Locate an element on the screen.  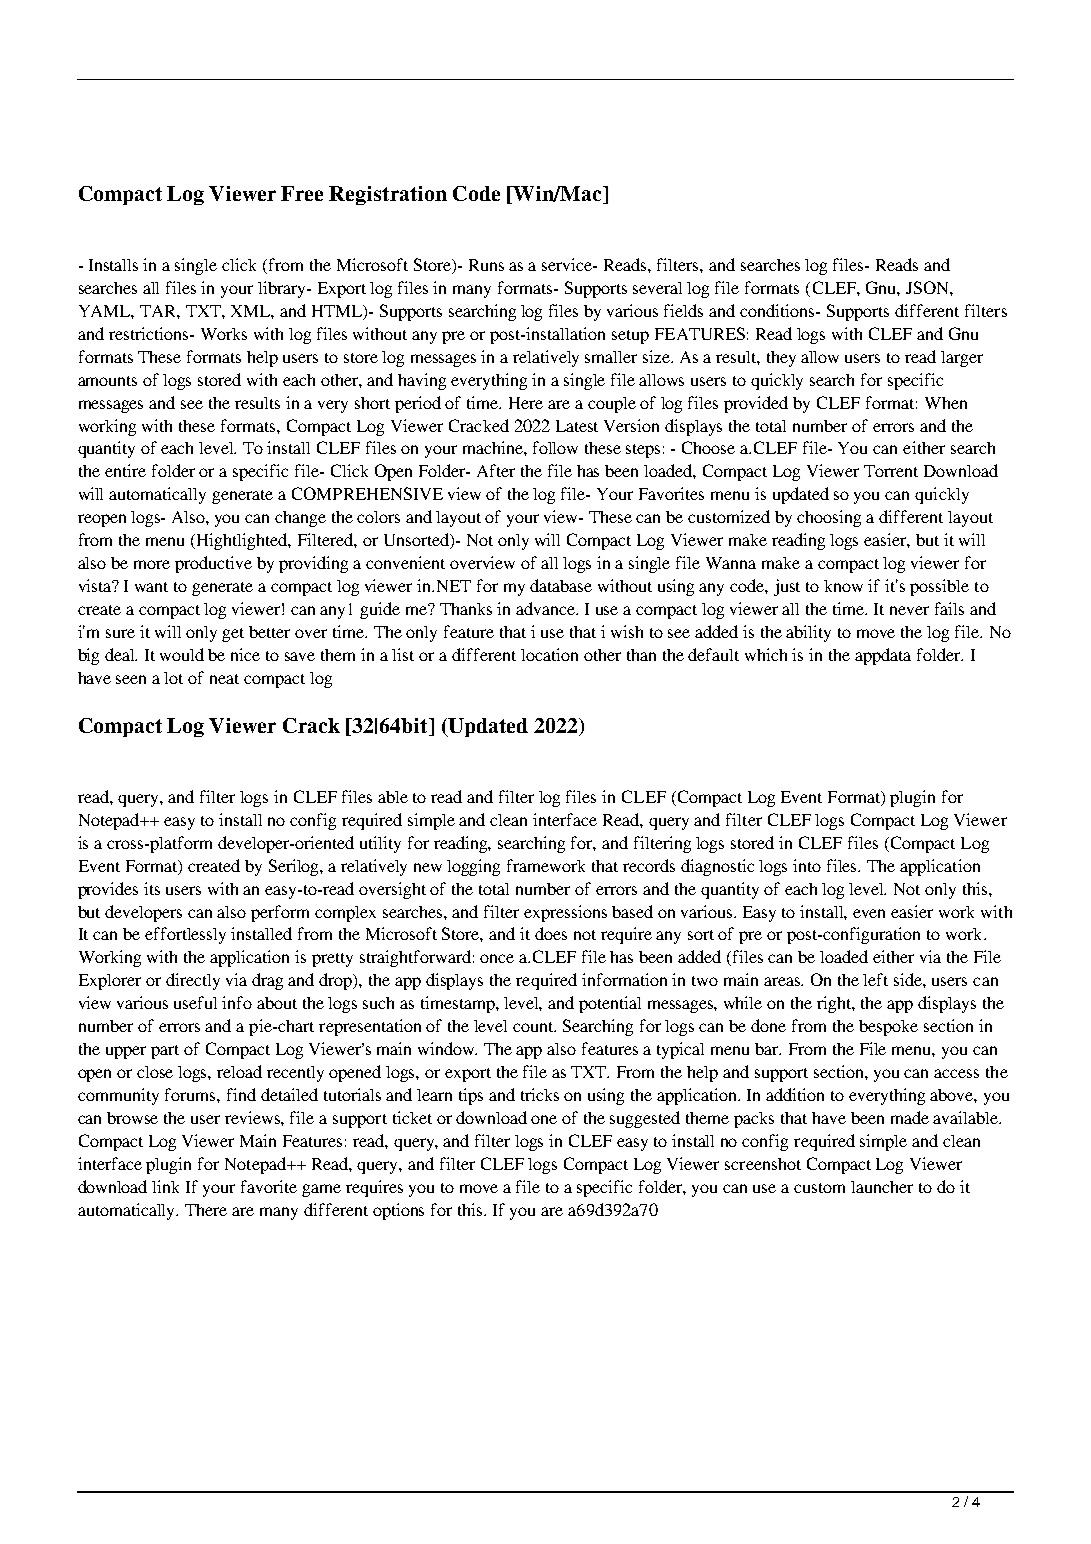
options is located at coordinates (398, 1211).
